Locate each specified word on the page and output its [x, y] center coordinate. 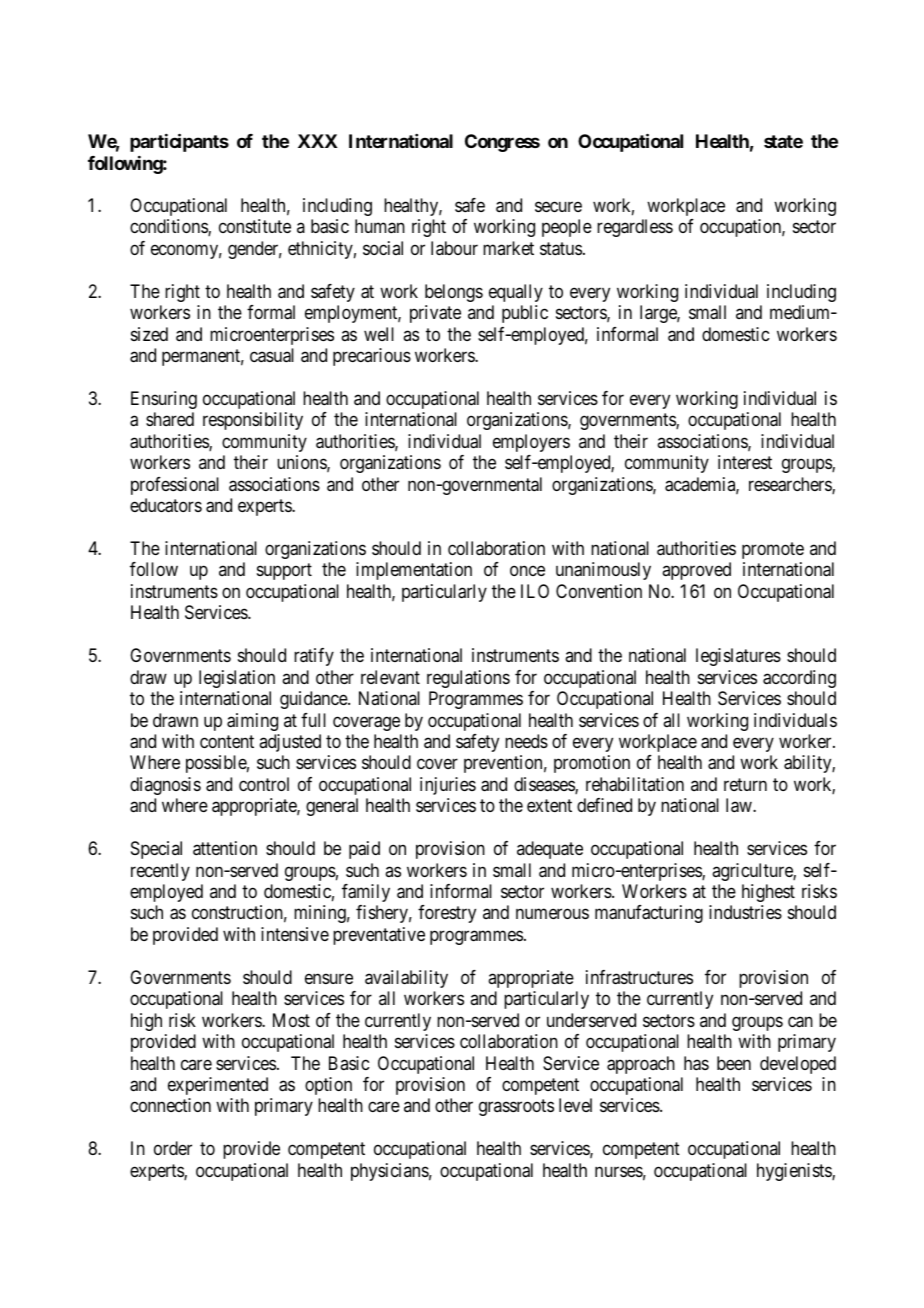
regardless [635, 228]
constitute [255, 226]
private [435, 314]
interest [745, 462]
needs [526, 741]
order [173, 1148]
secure [558, 206]
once [527, 571]
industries [745, 912]
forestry [447, 914]
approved [696, 571]
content [227, 741]
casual [272, 355]
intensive [295, 934]
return [745, 784]
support [284, 572]
